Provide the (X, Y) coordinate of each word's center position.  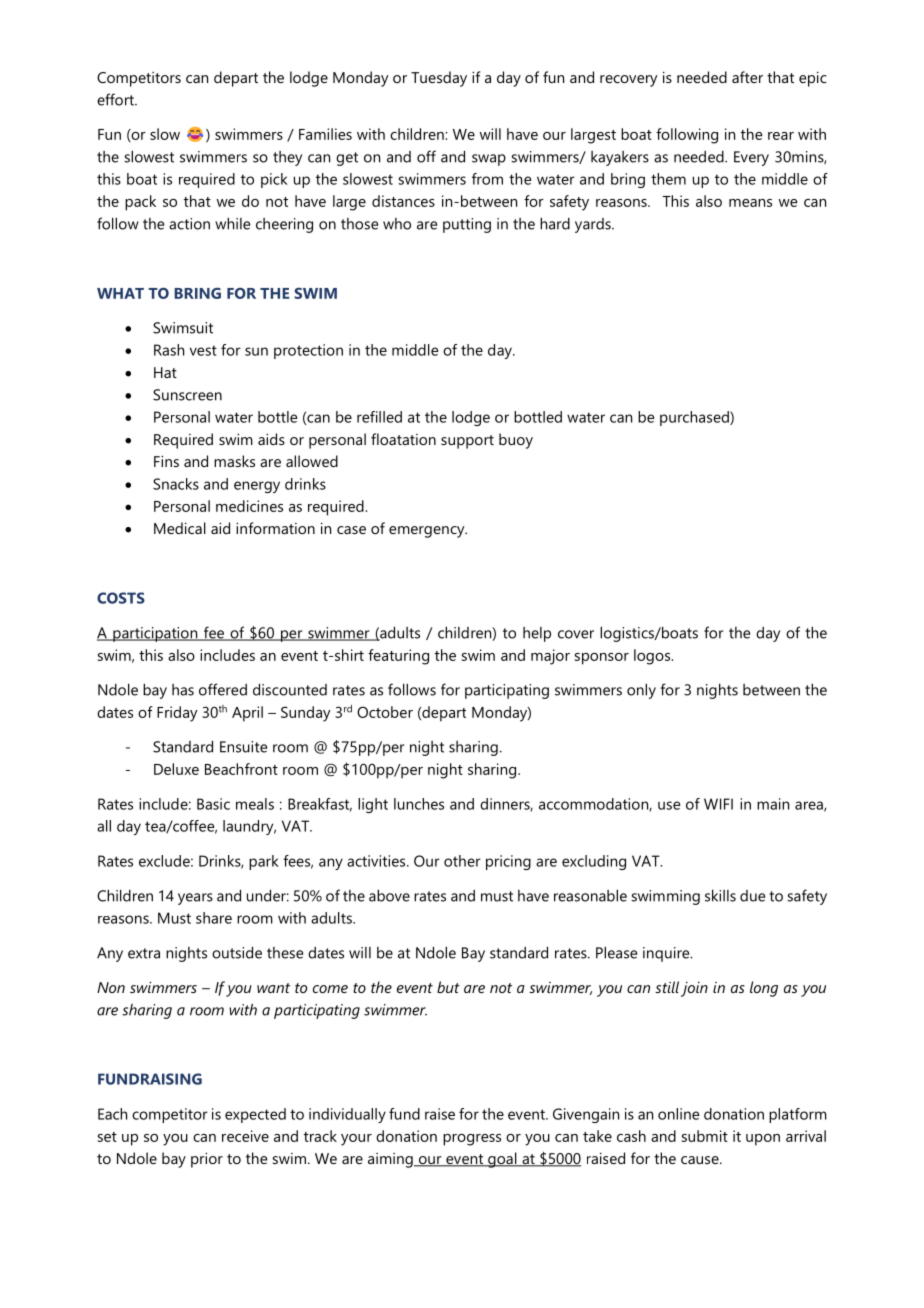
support (467, 442)
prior (207, 1160)
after (747, 77)
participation (155, 634)
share (214, 918)
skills (720, 895)
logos (653, 657)
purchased (695, 418)
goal (502, 1160)
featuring (398, 657)
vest (203, 350)
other (462, 861)
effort (116, 99)
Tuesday (439, 79)
